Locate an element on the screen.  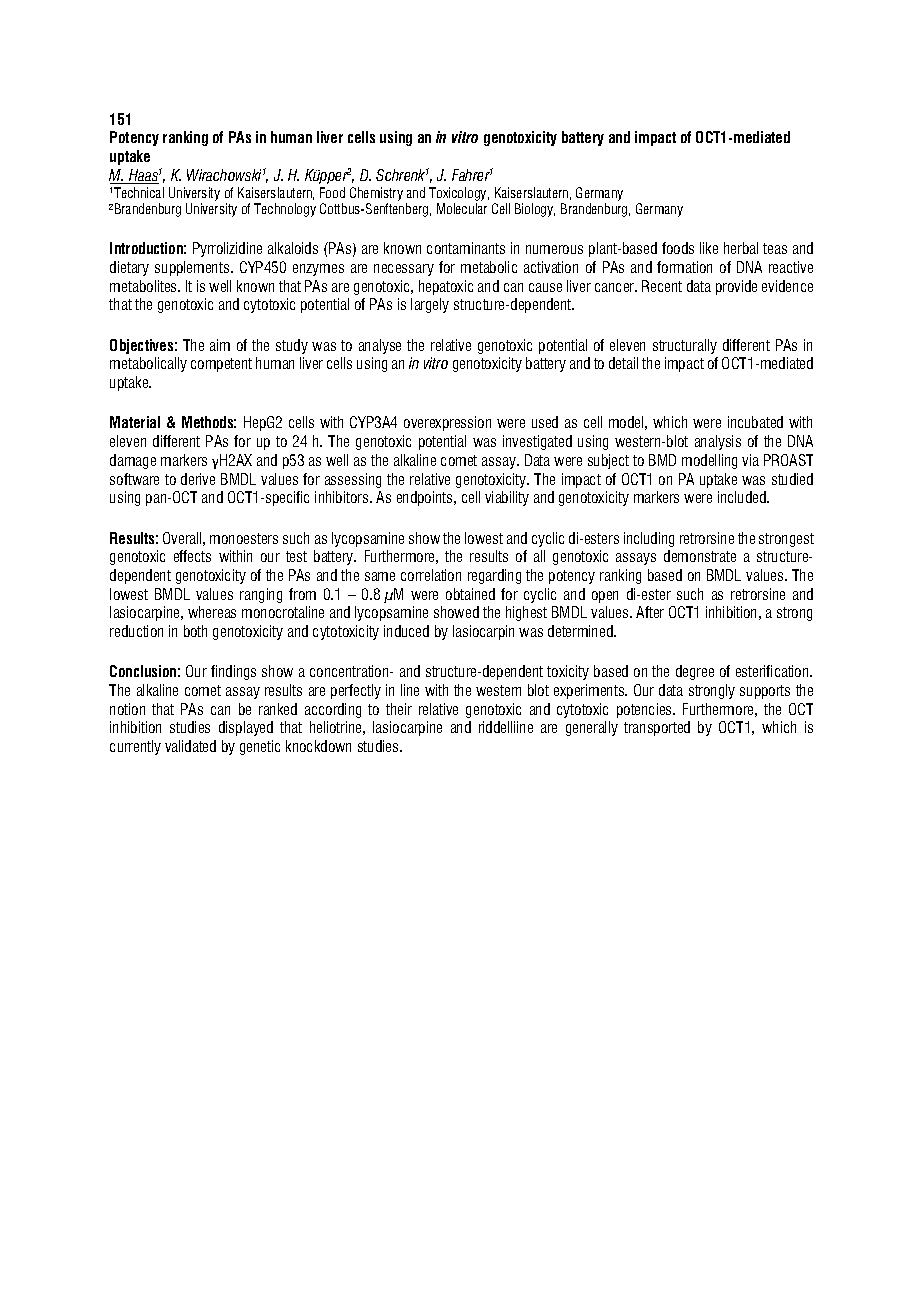
analysis is located at coordinates (718, 442).
